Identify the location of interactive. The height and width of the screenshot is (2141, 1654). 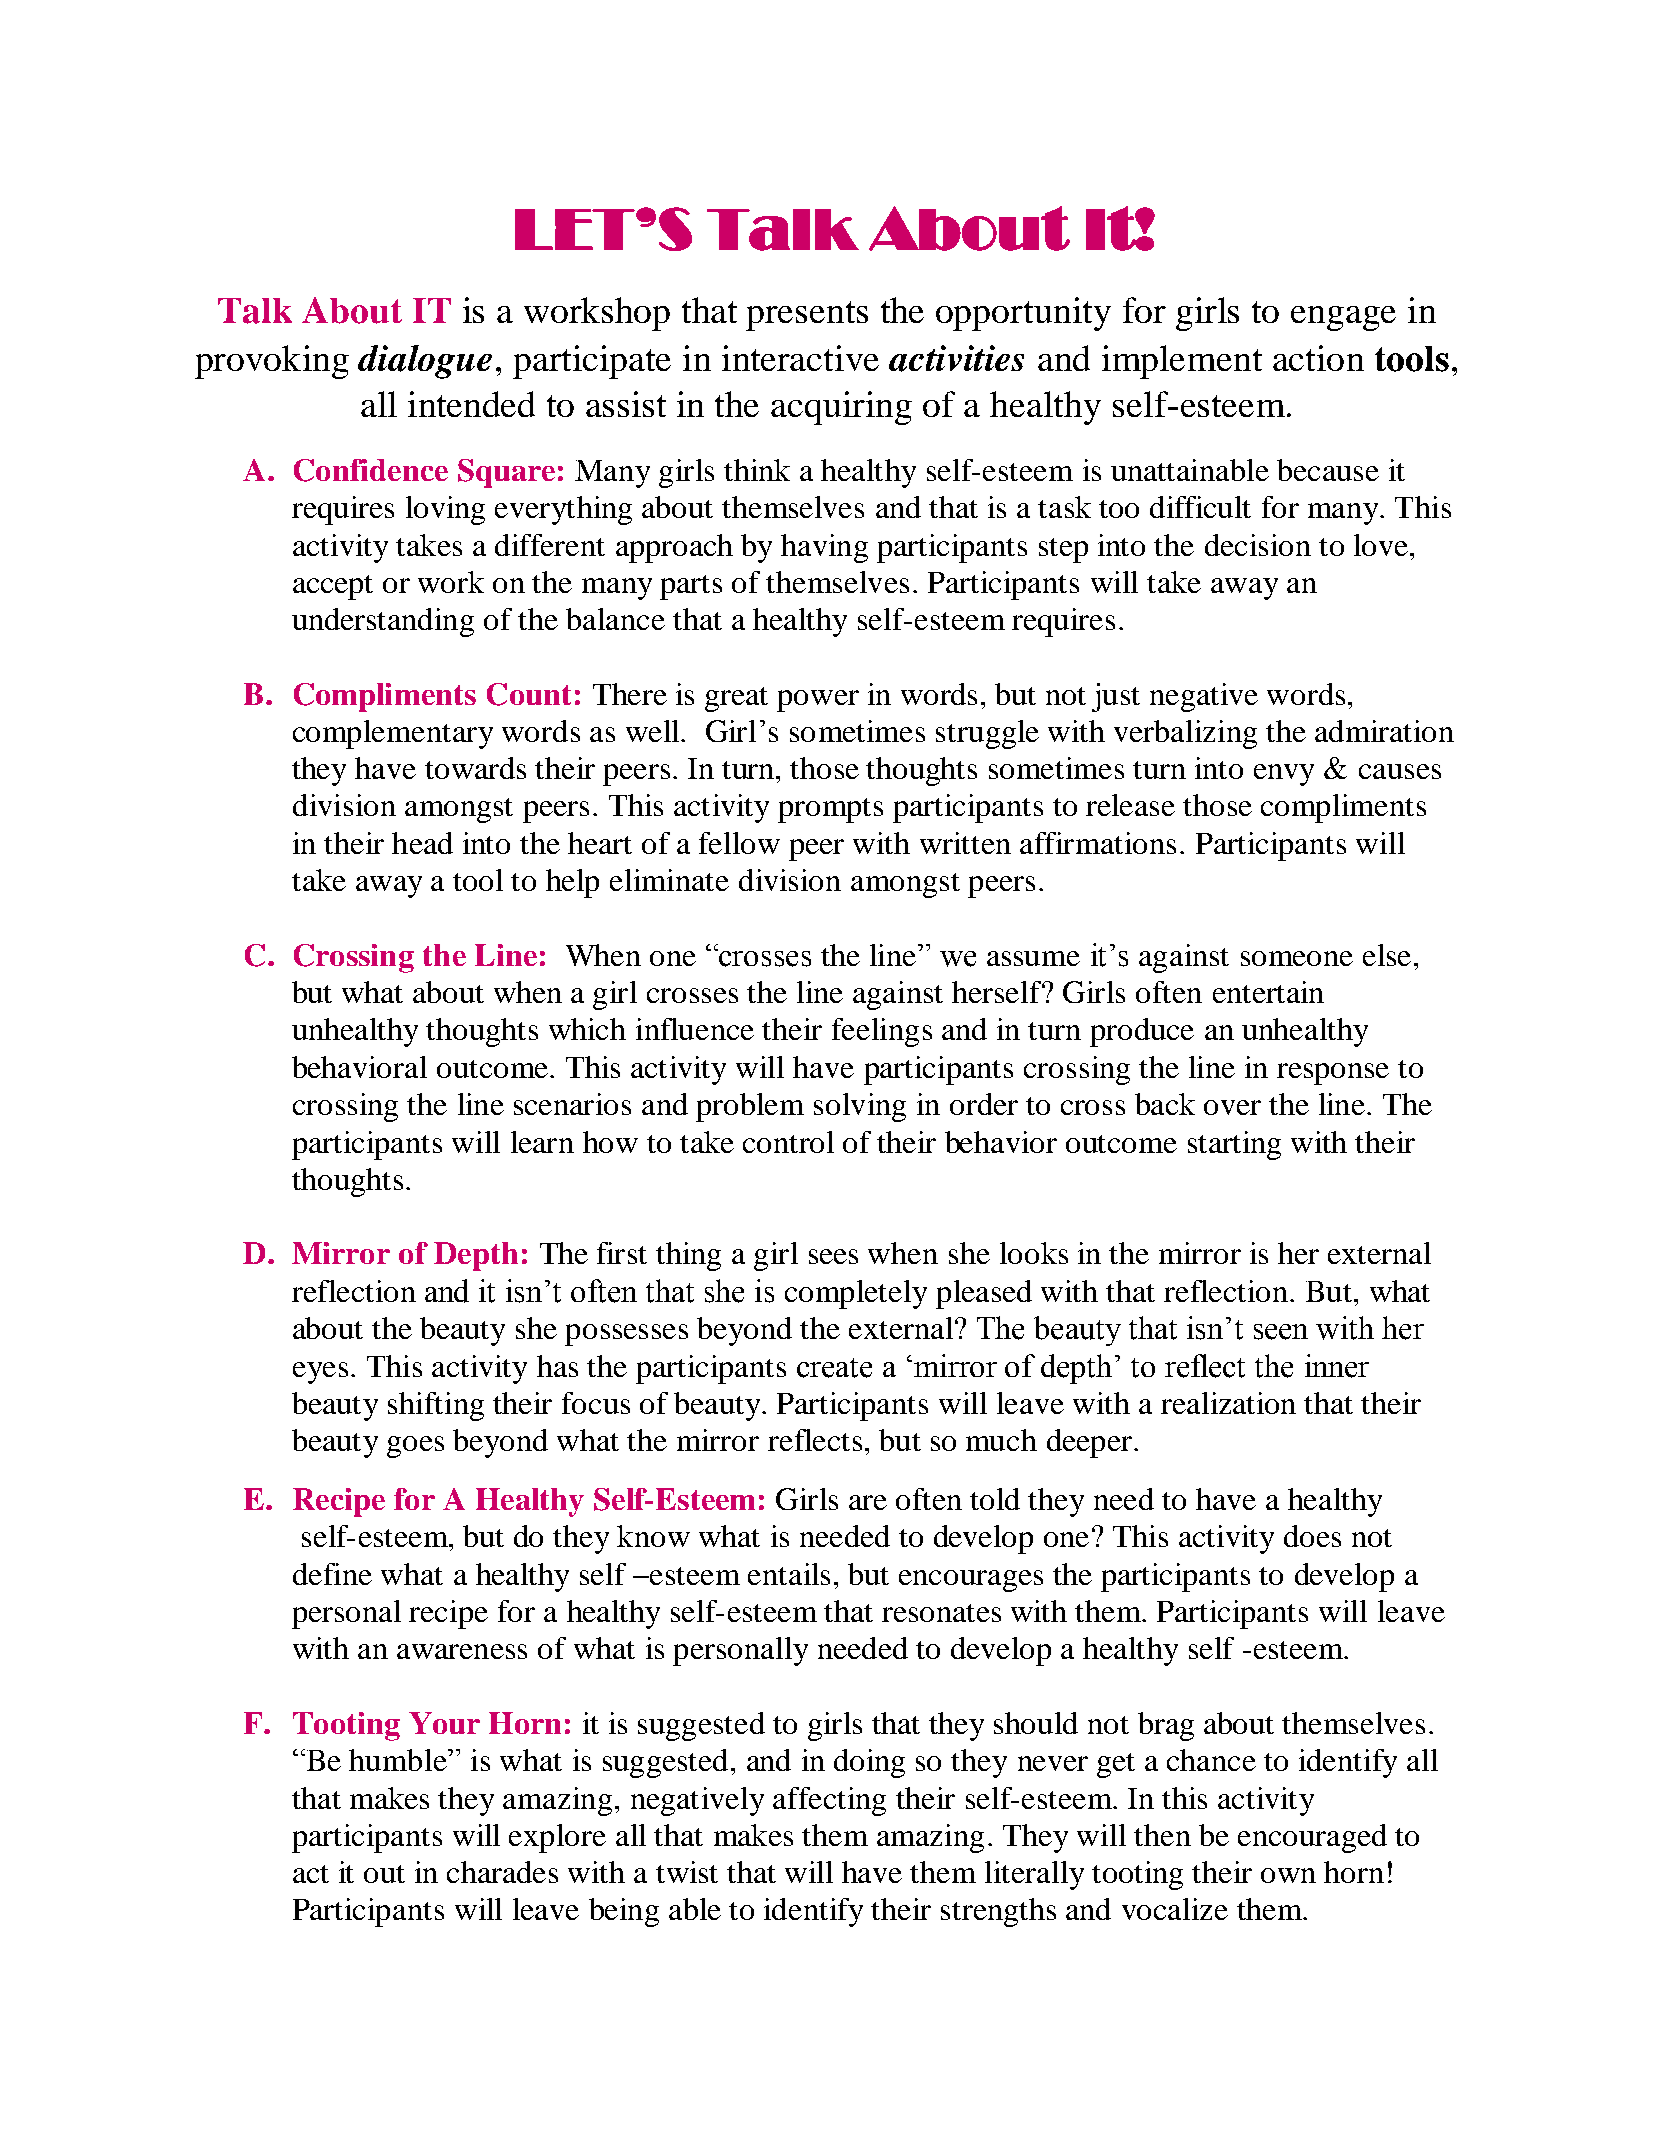
(800, 358).
